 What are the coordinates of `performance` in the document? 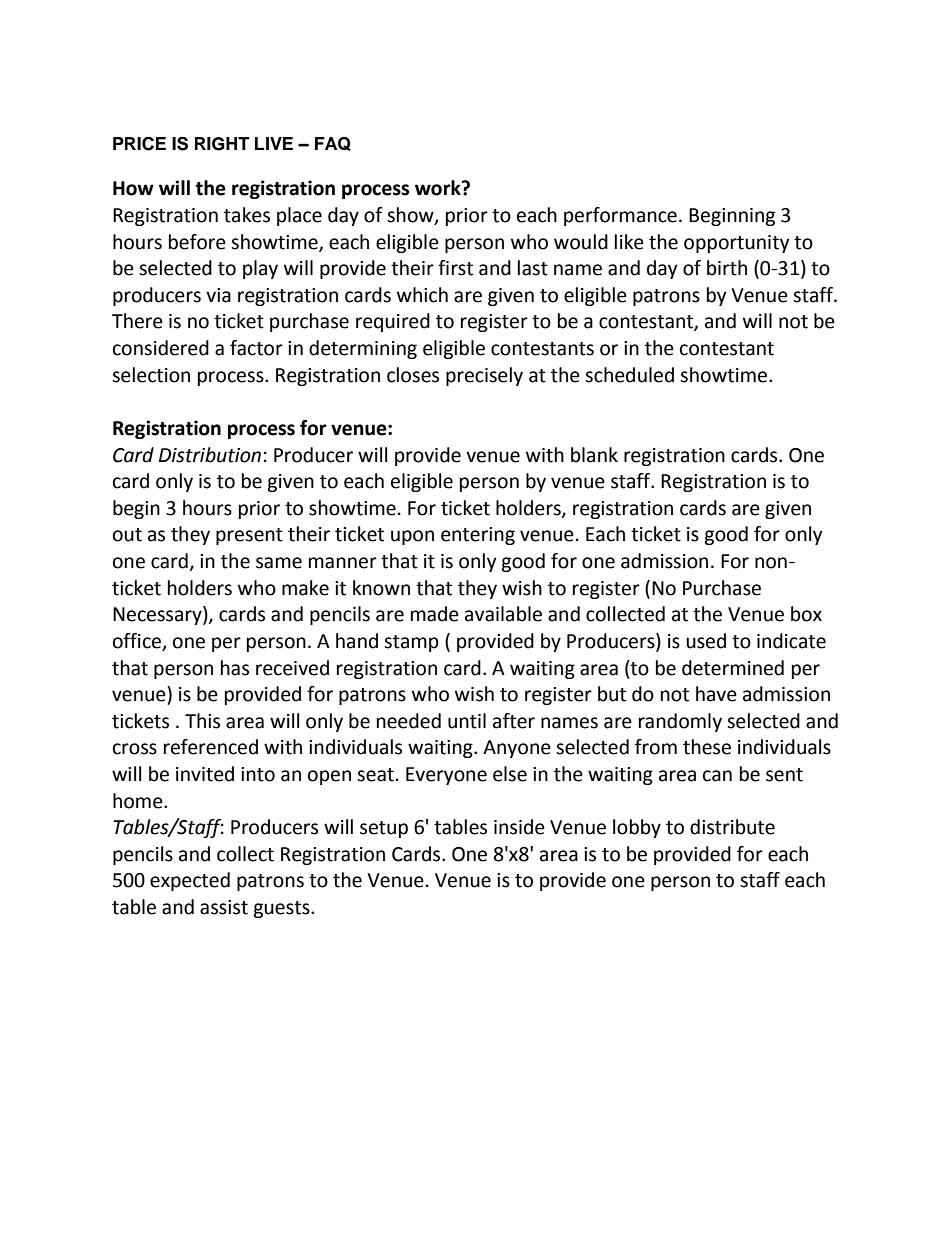 It's located at (620, 216).
